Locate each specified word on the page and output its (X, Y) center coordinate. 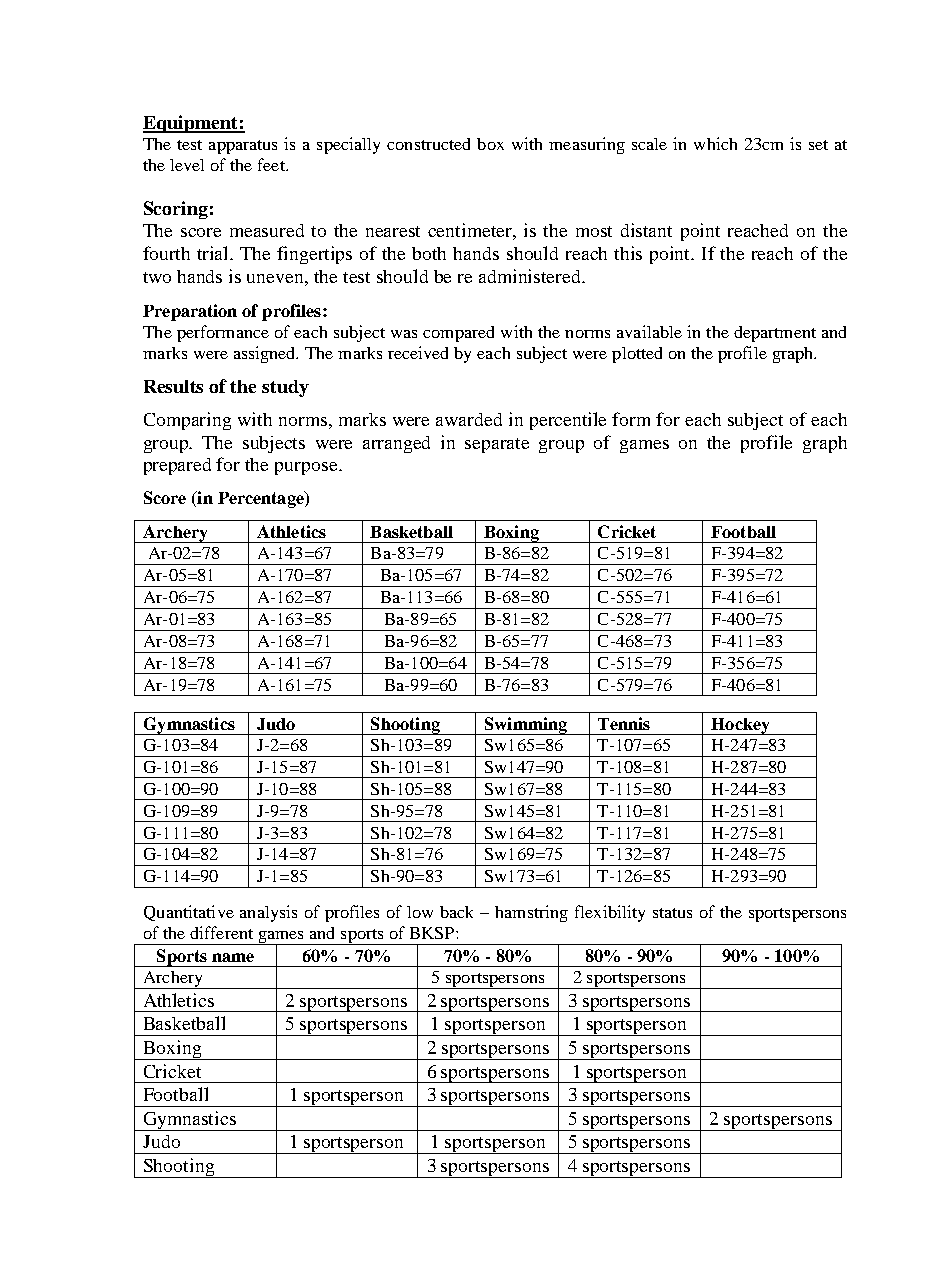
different (221, 932)
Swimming (526, 726)
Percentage (262, 499)
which (715, 143)
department (775, 334)
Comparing (187, 421)
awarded (469, 419)
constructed (428, 144)
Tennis (624, 723)
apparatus (243, 147)
